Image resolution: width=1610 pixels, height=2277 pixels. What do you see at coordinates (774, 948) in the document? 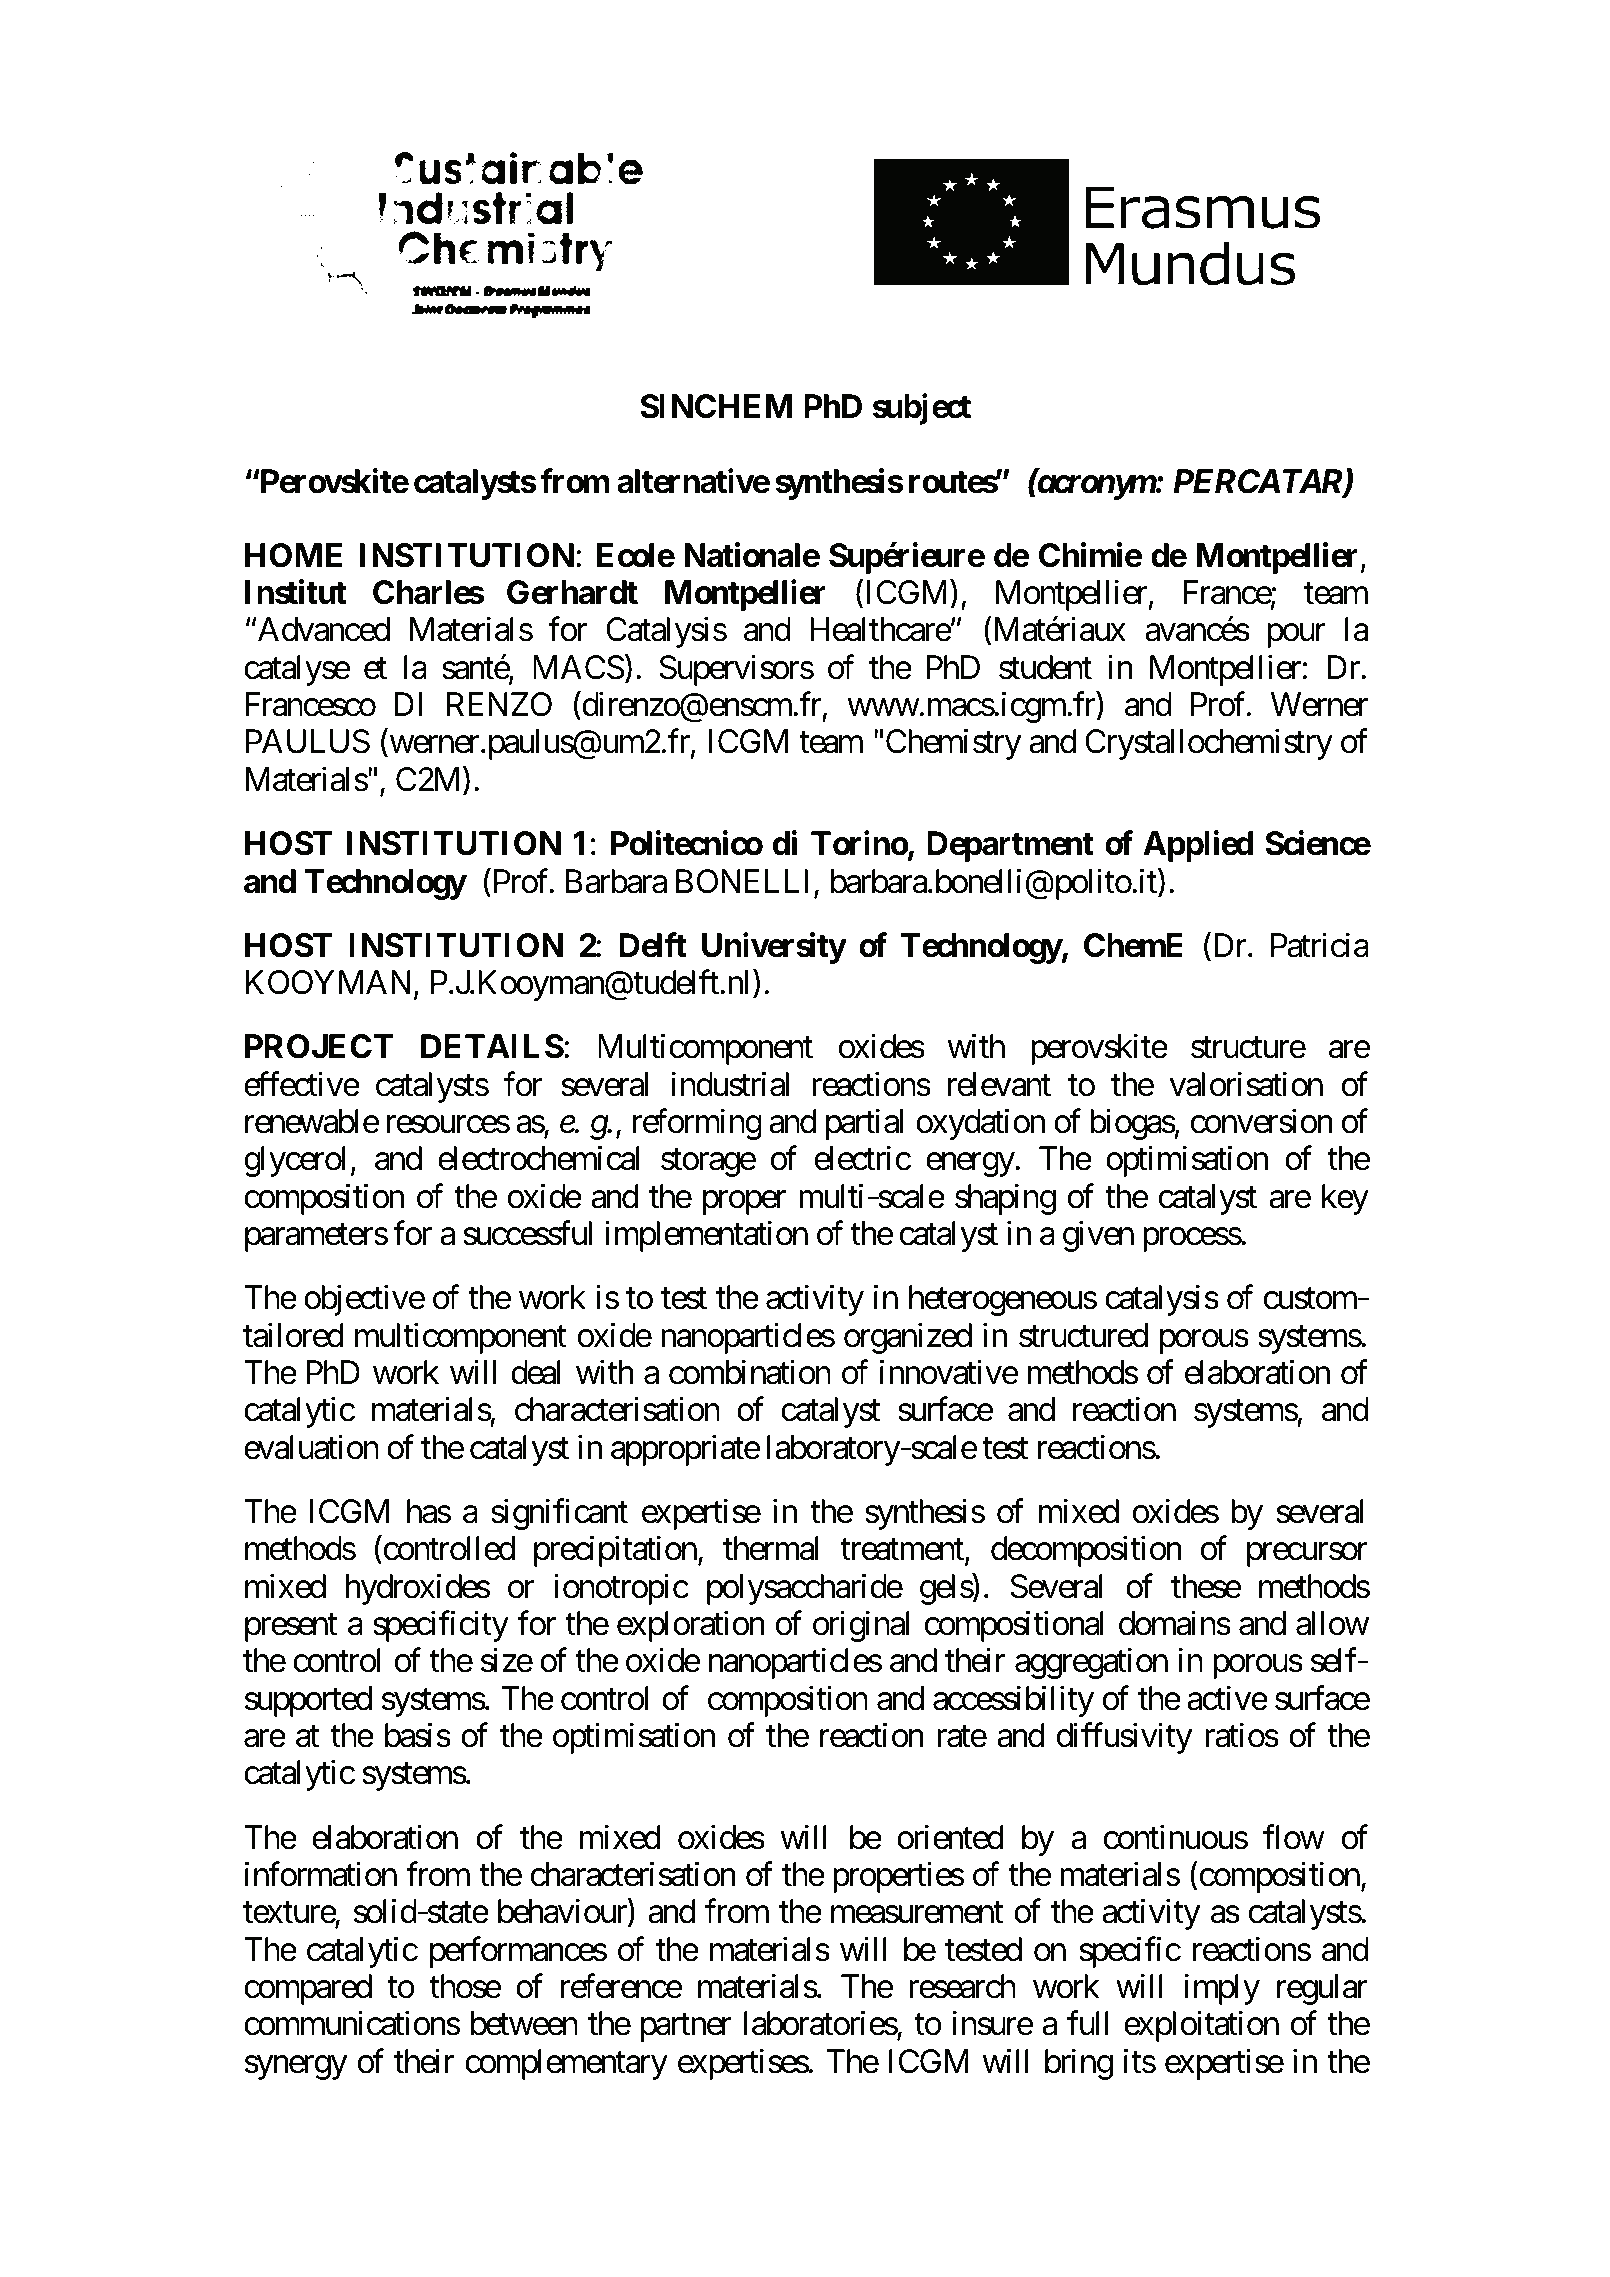
I see `University` at bounding box center [774, 948].
